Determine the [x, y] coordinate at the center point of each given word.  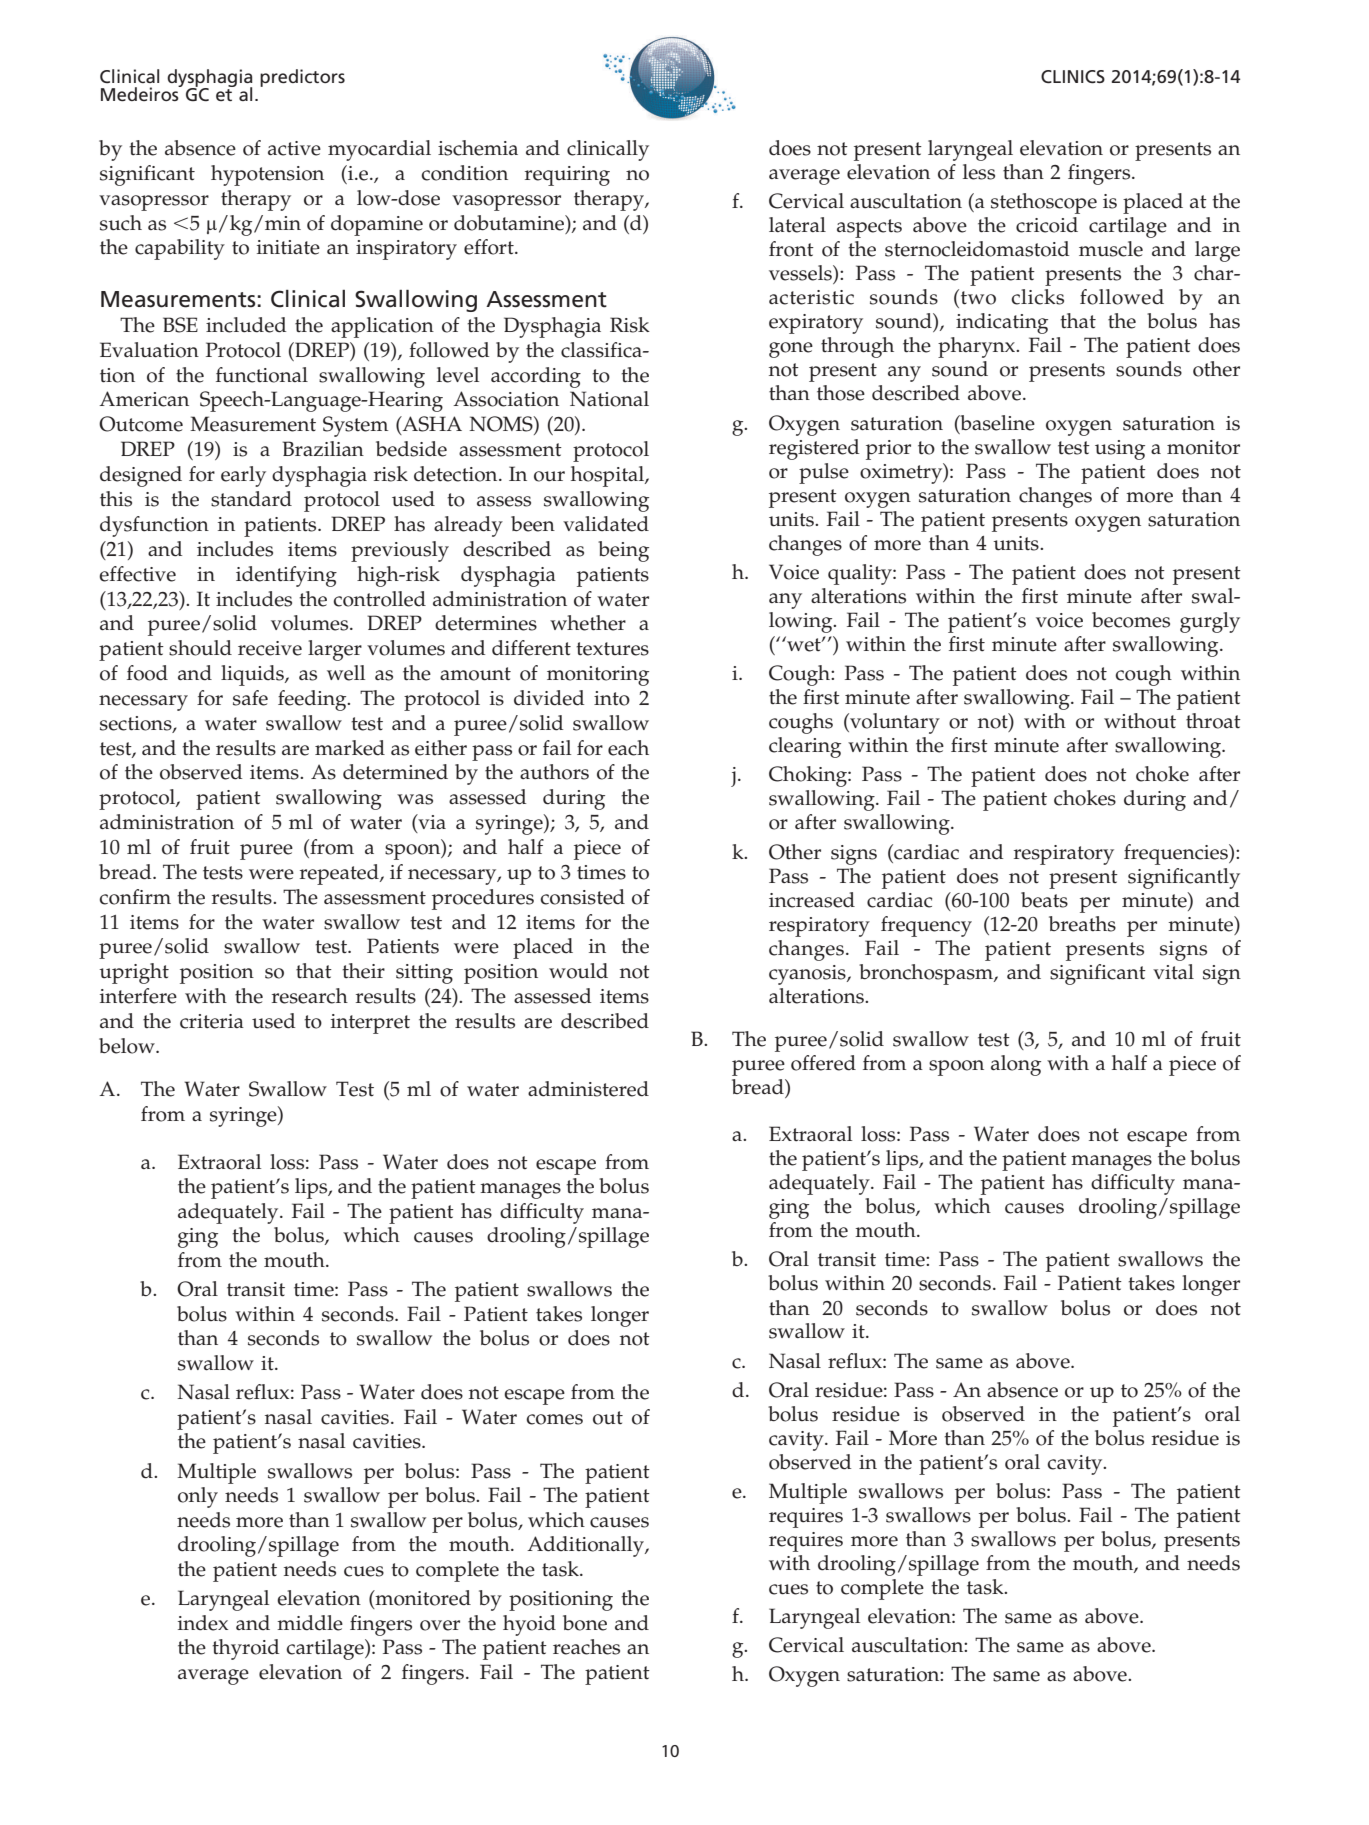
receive [270, 648]
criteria [212, 1021]
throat [1213, 721]
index [203, 1623]
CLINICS [1073, 77]
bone [585, 1623]
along [1016, 1065]
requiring [567, 176]
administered [588, 1089]
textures [612, 649]
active [294, 148]
